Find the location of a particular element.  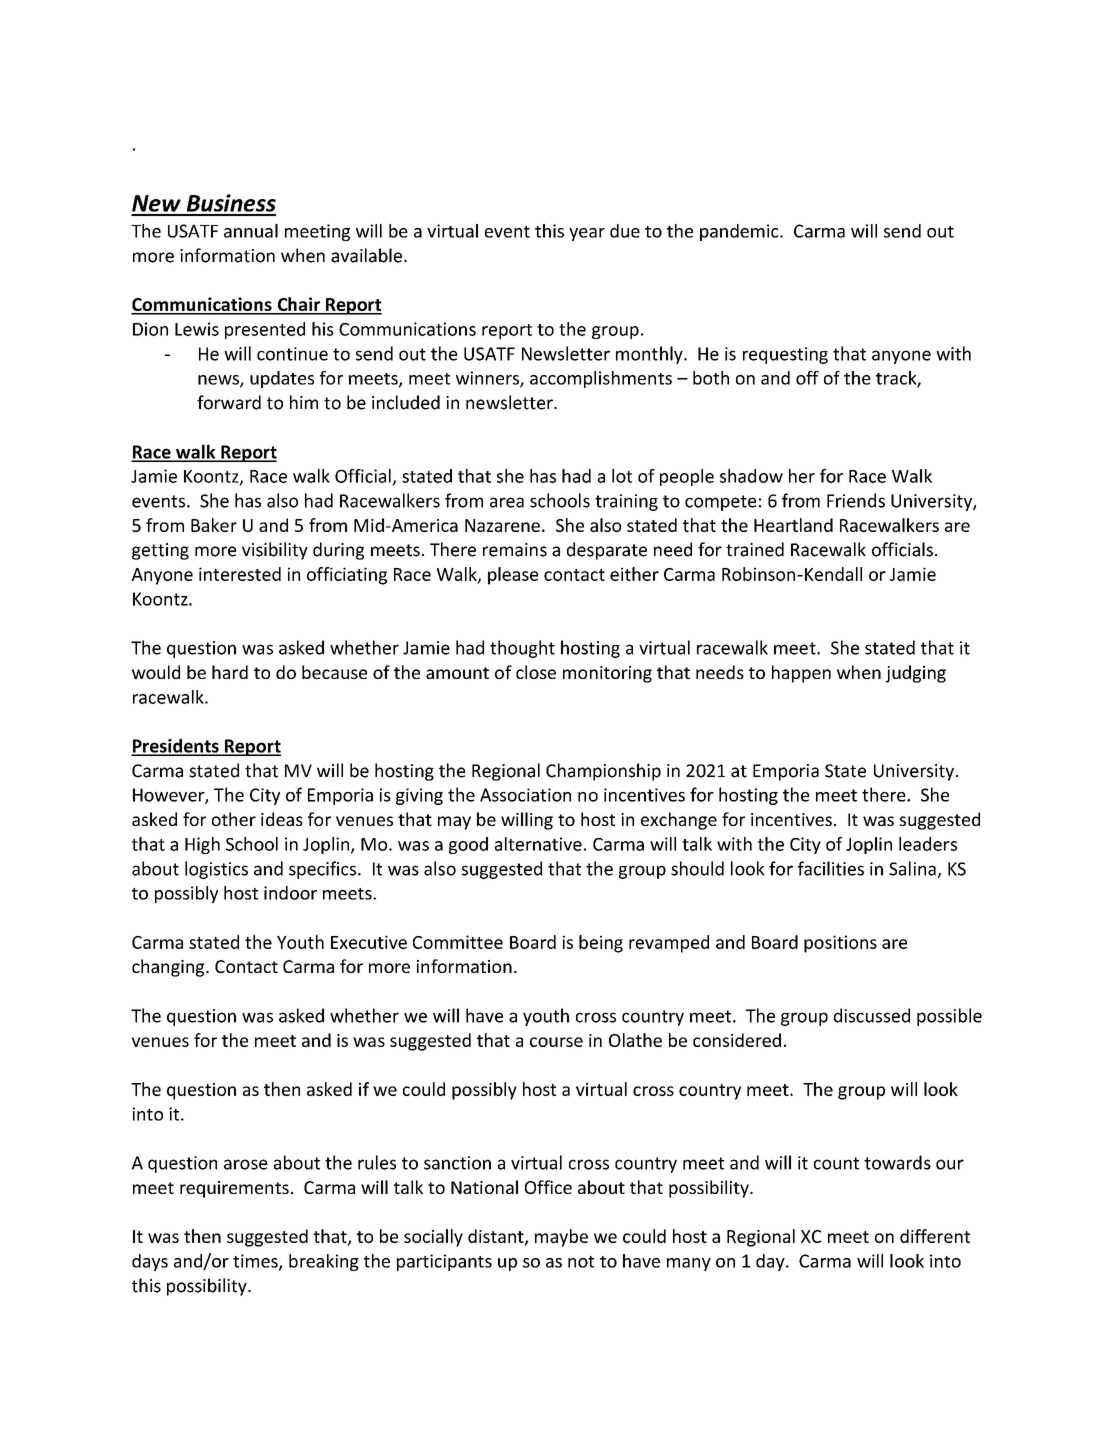

discussed is located at coordinates (872, 1015).
